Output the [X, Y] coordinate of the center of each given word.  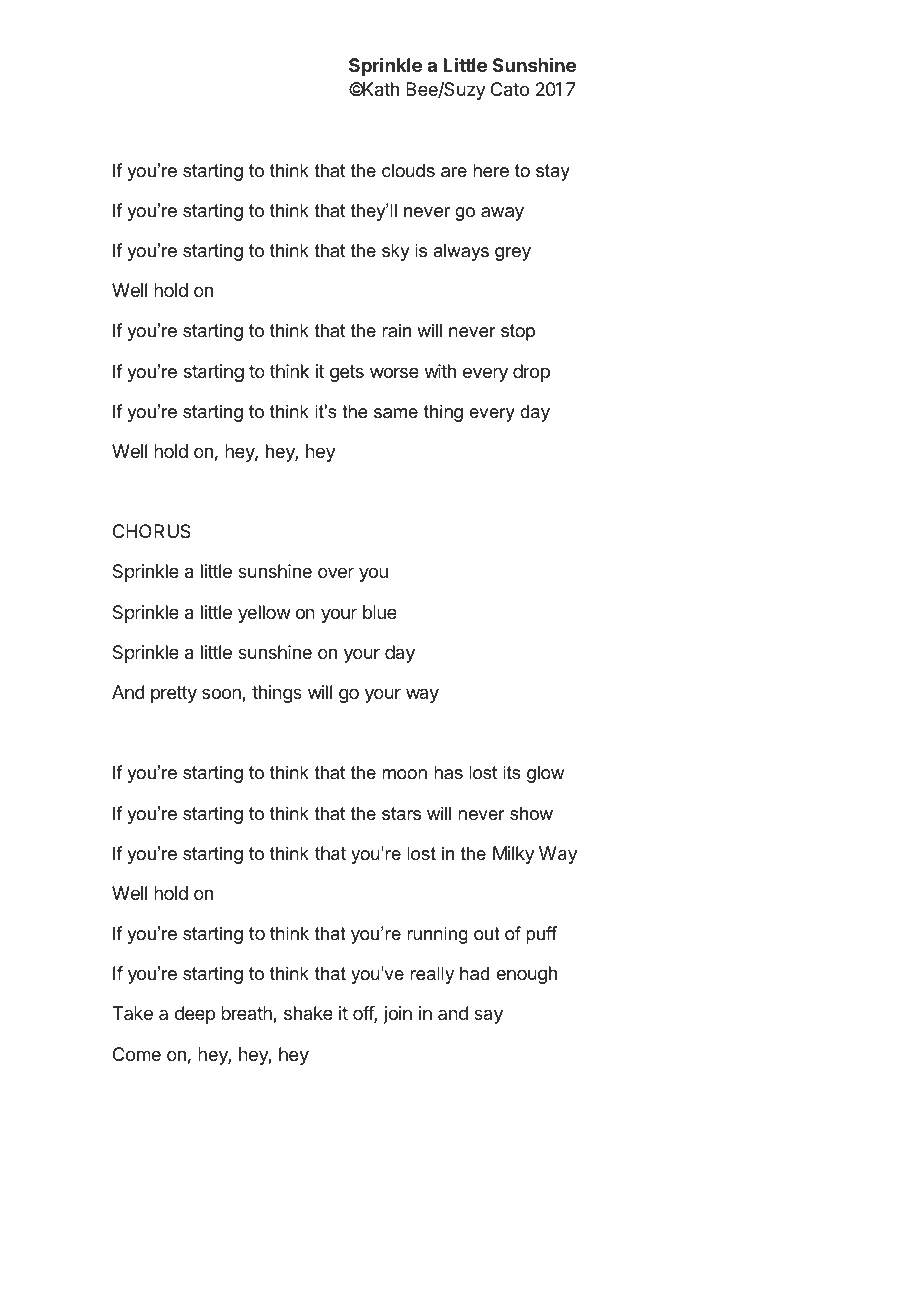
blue [380, 612]
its [512, 772]
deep [195, 1015]
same [396, 413]
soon [222, 695]
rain [396, 330]
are [454, 172]
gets [347, 373]
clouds [408, 170]
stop [518, 332]
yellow [264, 614]
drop [531, 373]
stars [401, 813]
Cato [510, 89]
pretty [174, 694]
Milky [514, 855]
